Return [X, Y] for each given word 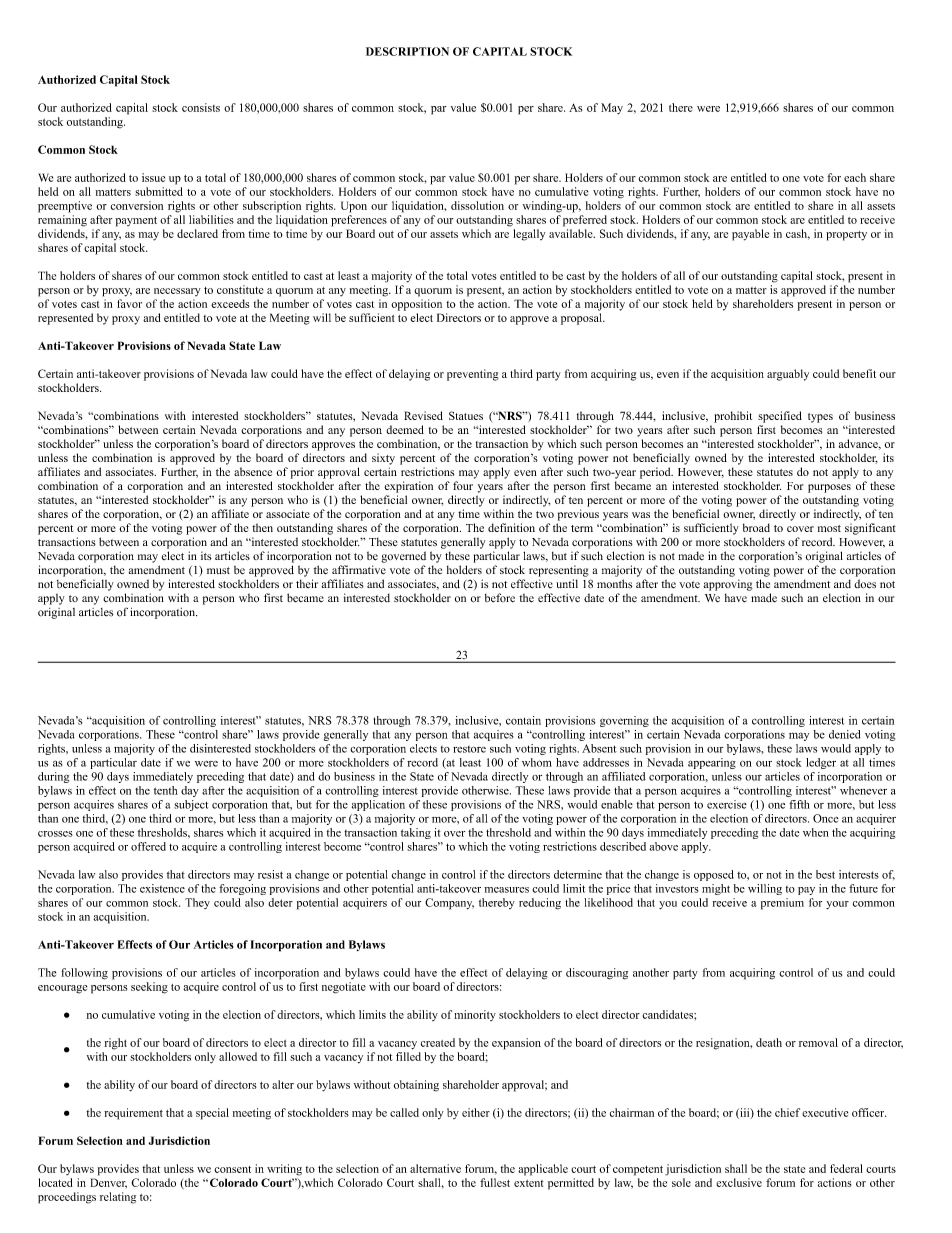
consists [201, 107]
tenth [166, 790]
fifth [799, 804]
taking [416, 833]
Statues [466, 415]
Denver [108, 1183]
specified [780, 417]
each [855, 177]
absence [253, 471]
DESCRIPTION [407, 51]
